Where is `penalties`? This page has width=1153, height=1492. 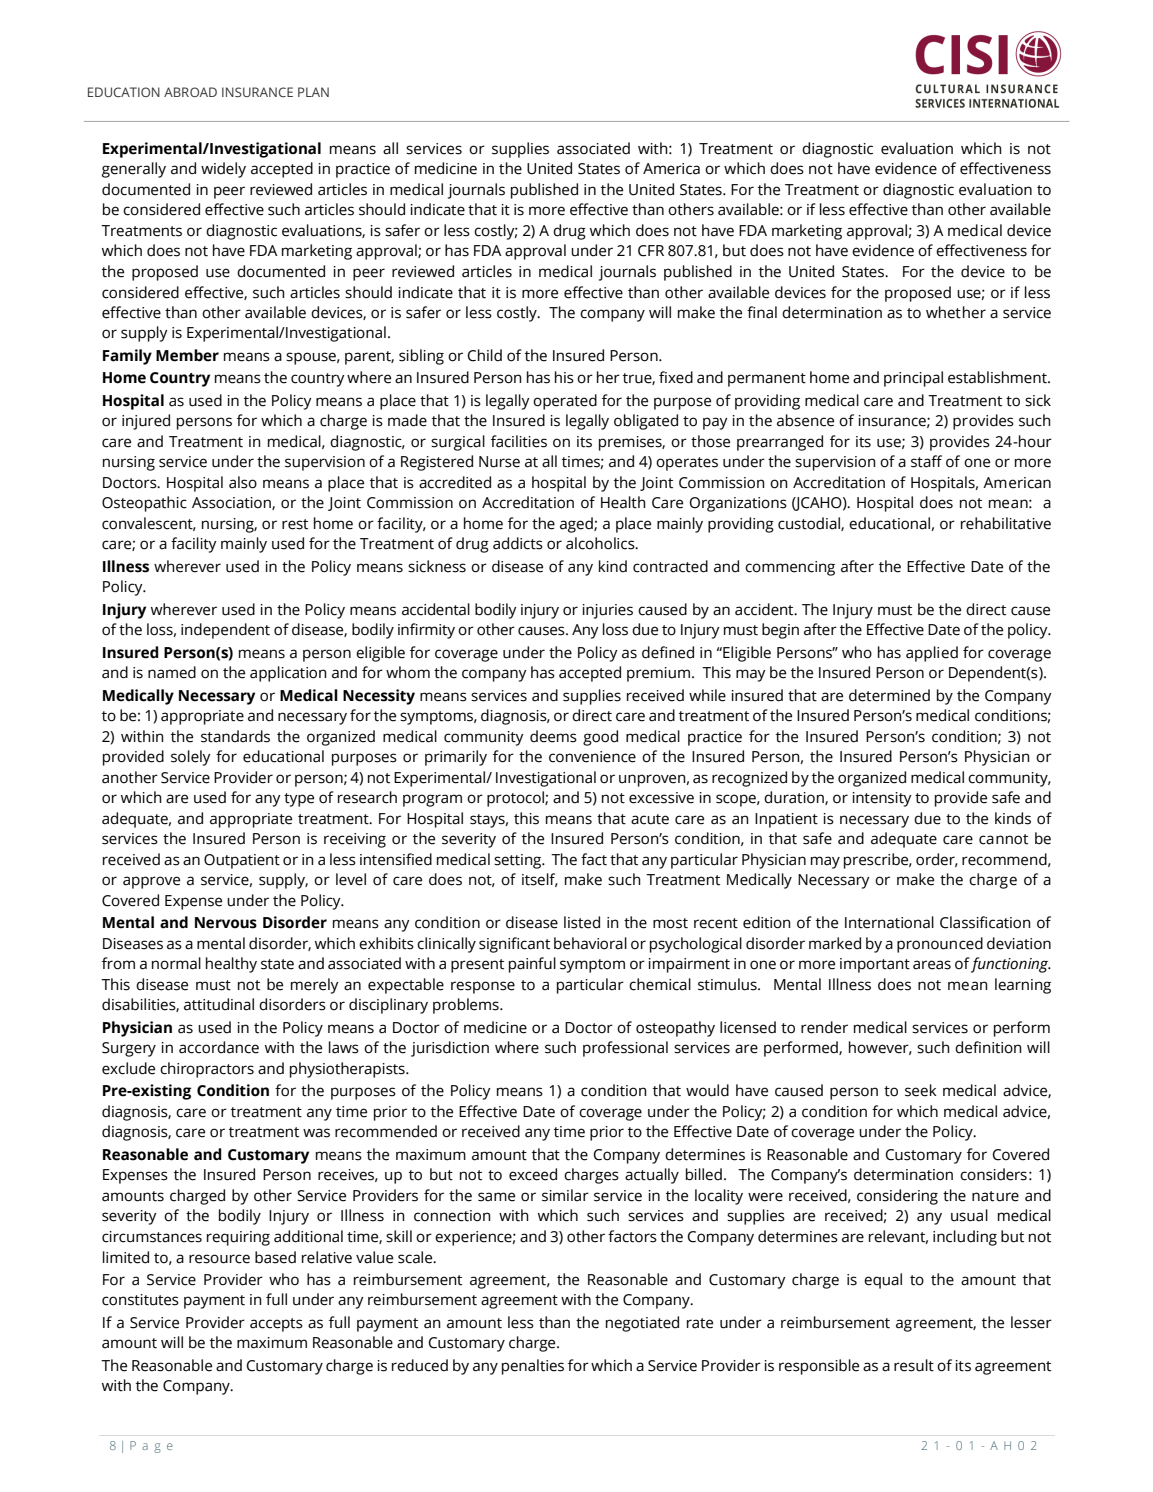 penalties is located at coordinates (533, 1367).
